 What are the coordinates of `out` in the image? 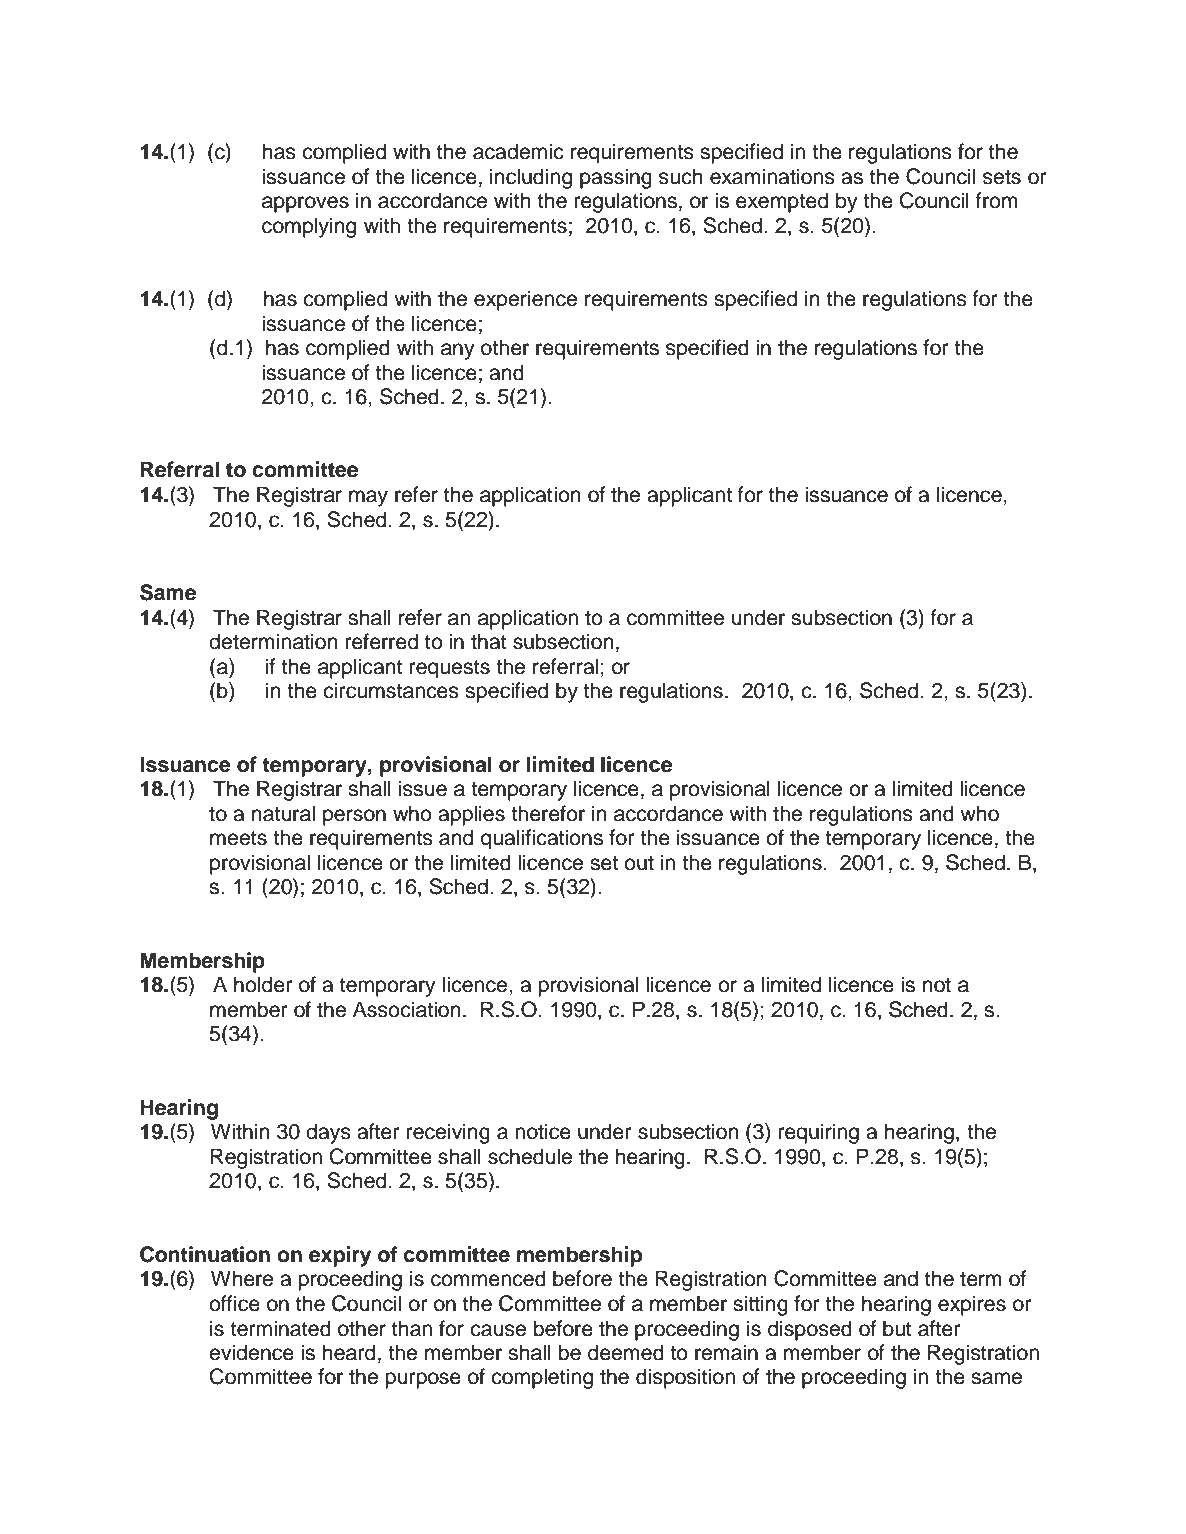 It's located at (639, 863).
